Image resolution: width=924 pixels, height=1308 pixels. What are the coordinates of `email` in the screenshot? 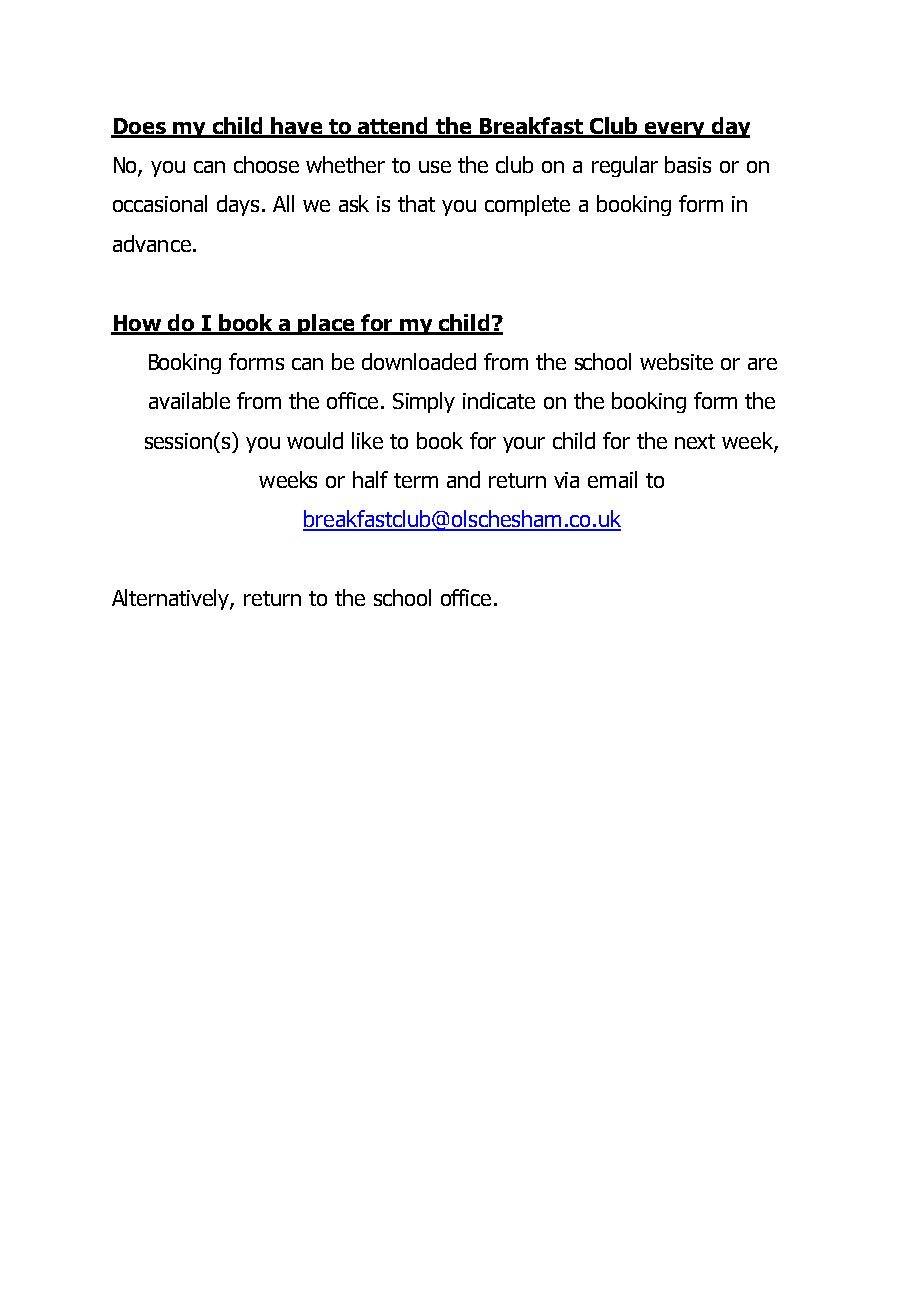 It's located at (612, 479).
